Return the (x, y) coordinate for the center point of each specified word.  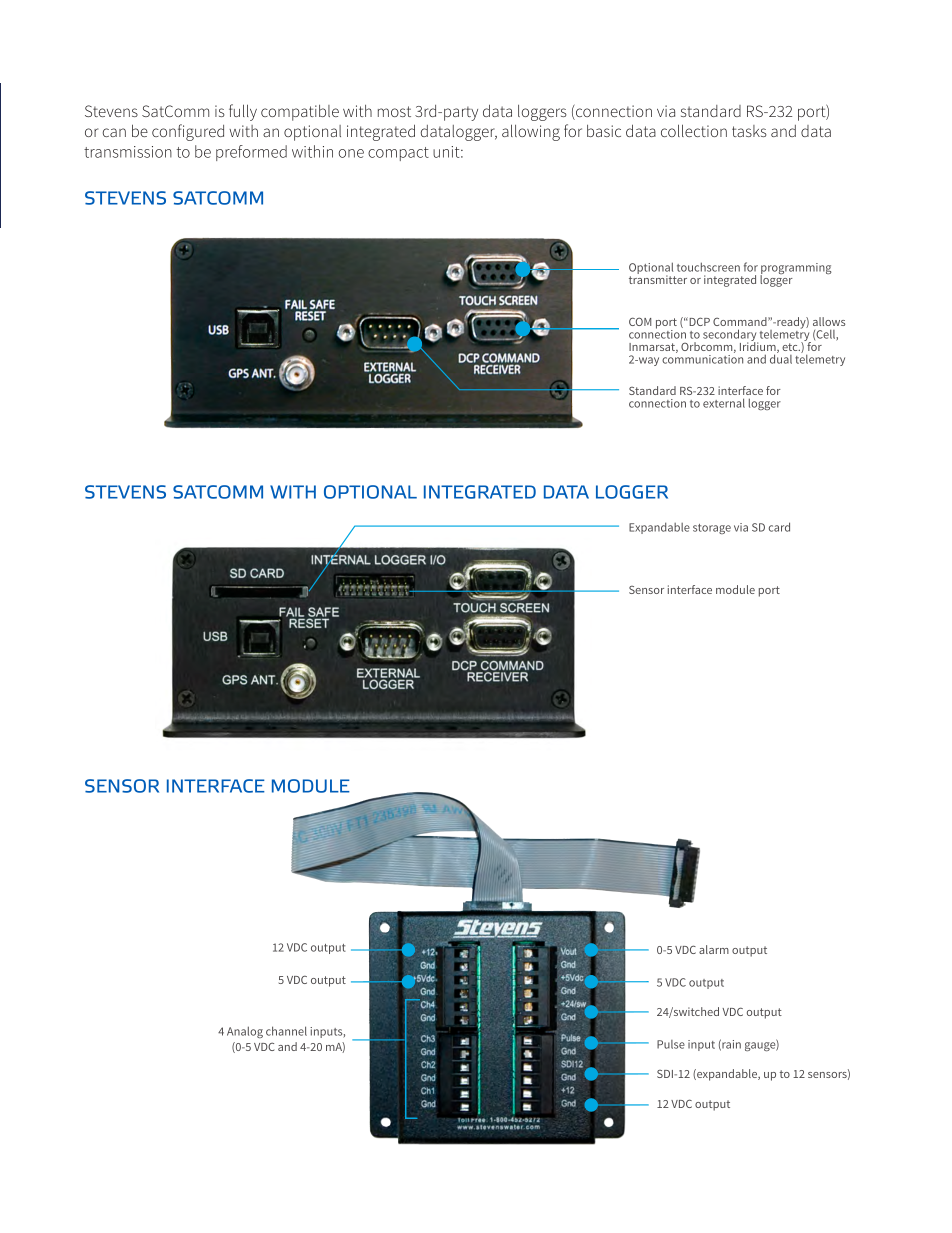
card (779, 527)
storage (712, 529)
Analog (245, 1032)
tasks (749, 131)
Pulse (671, 1044)
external (724, 403)
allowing (531, 132)
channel (286, 1031)
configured (188, 132)
